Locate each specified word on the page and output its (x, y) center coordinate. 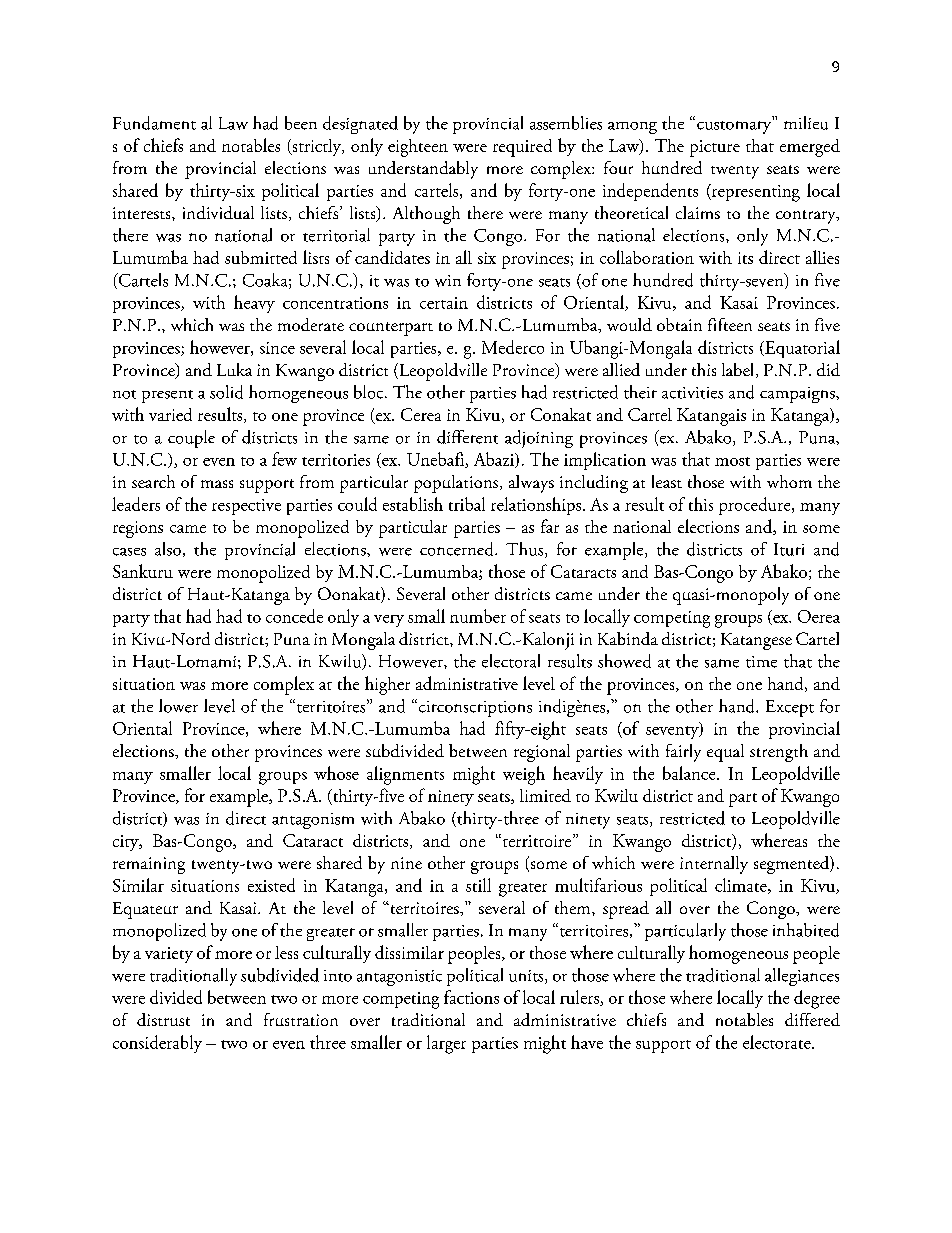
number (478, 616)
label (739, 370)
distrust (163, 1019)
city (127, 843)
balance (690, 773)
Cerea (421, 414)
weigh (524, 775)
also (168, 549)
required (522, 148)
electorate (778, 1042)
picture (715, 148)
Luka (234, 369)
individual (218, 212)
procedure (756, 506)
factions (471, 997)
